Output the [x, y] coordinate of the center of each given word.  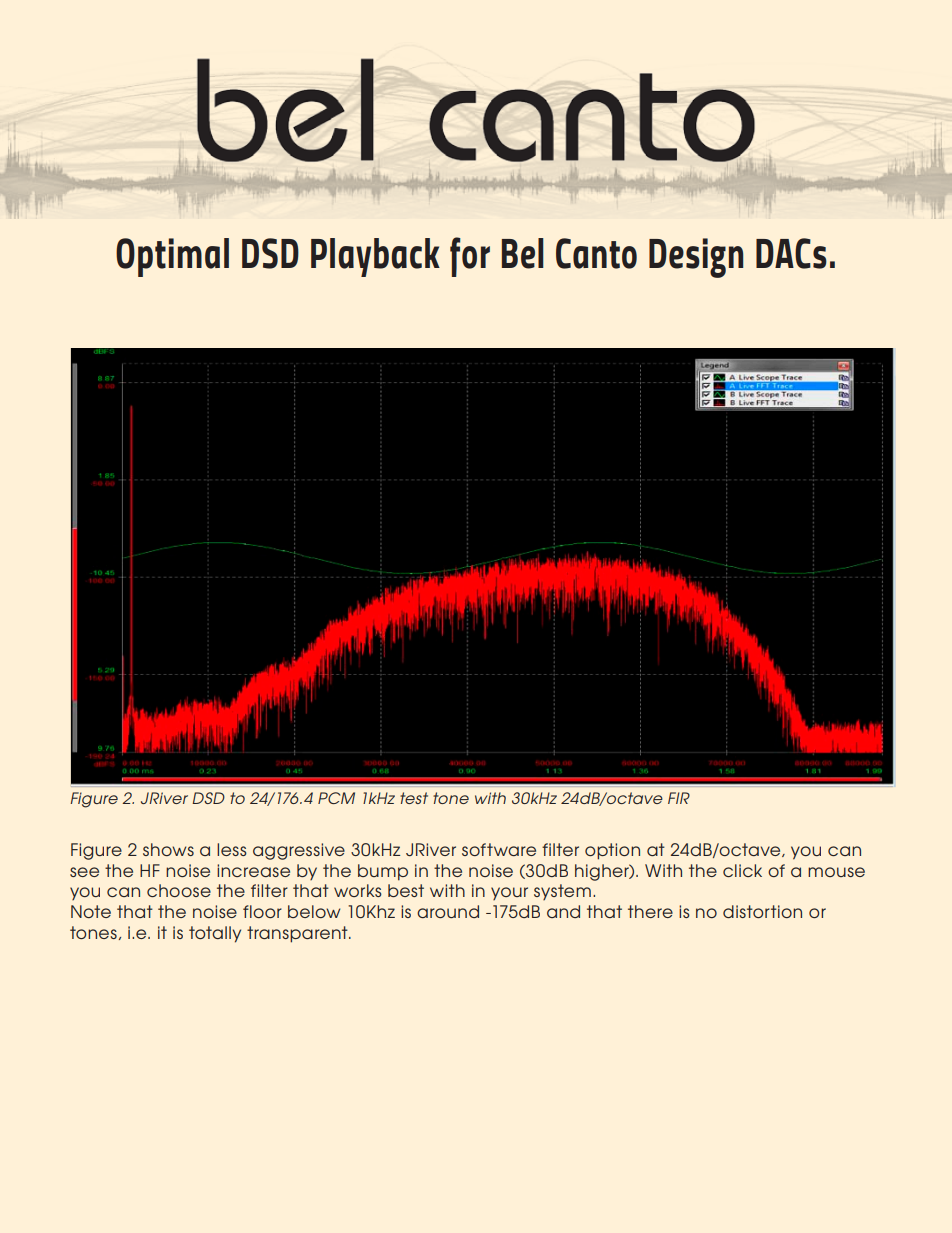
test [414, 798]
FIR [679, 798]
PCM [336, 798]
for [470, 257]
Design [696, 258]
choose [179, 890]
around [448, 911]
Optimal [172, 257]
